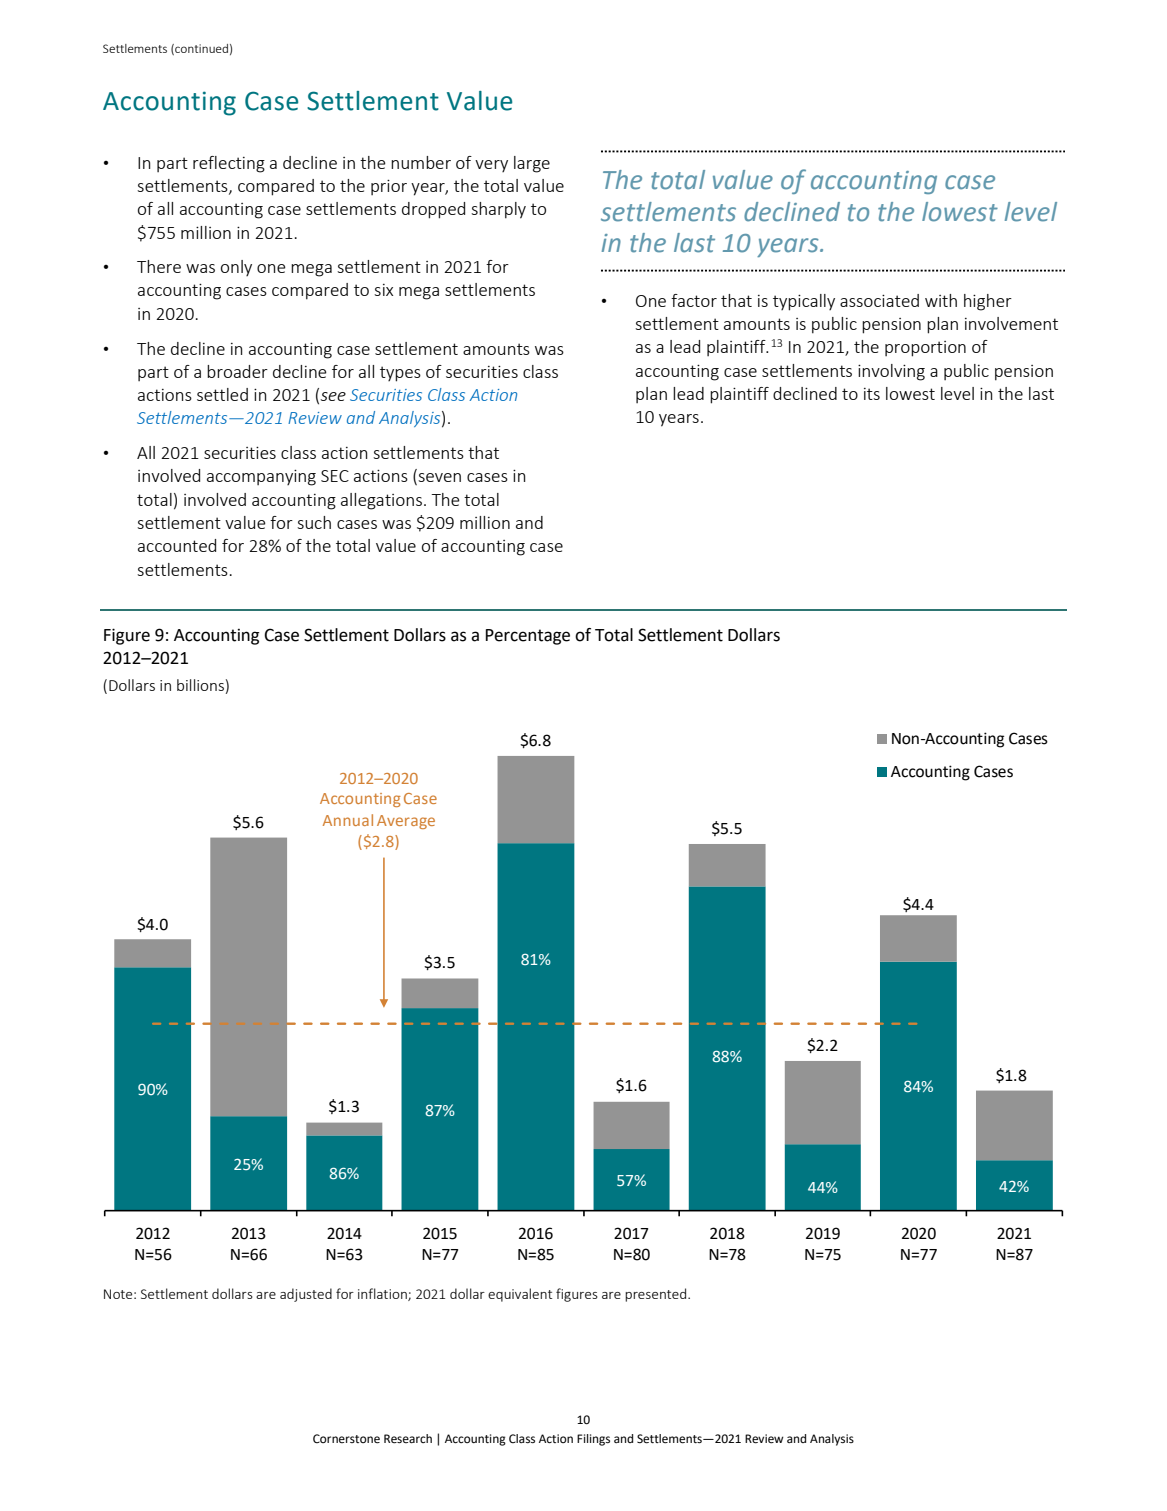 This screenshot has width=1167, height=1511. Describe the element at coordinates (406, 822) in the screenshot. I see `Average` at that location.
